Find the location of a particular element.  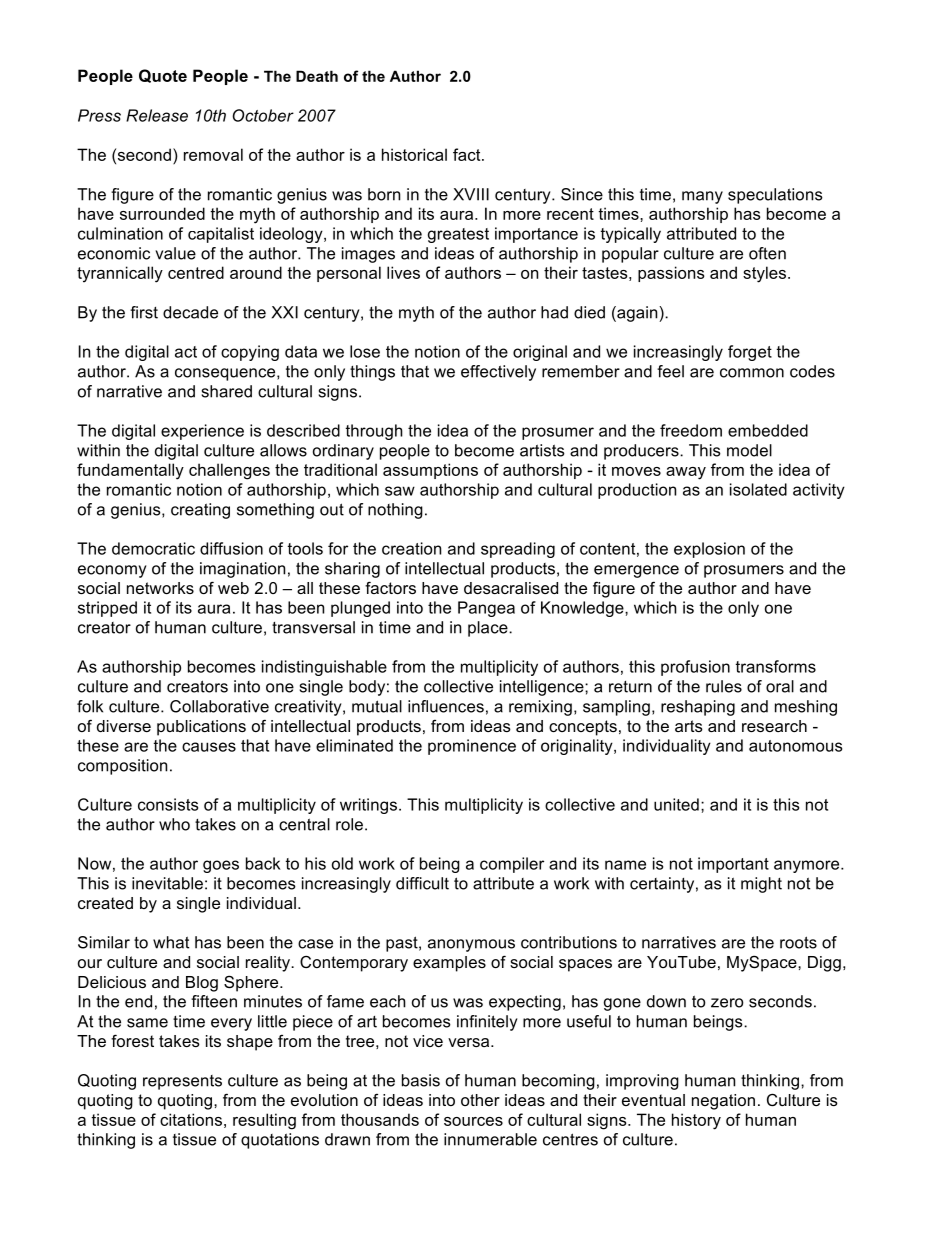

explosion is located at coordinates (709, 550).
